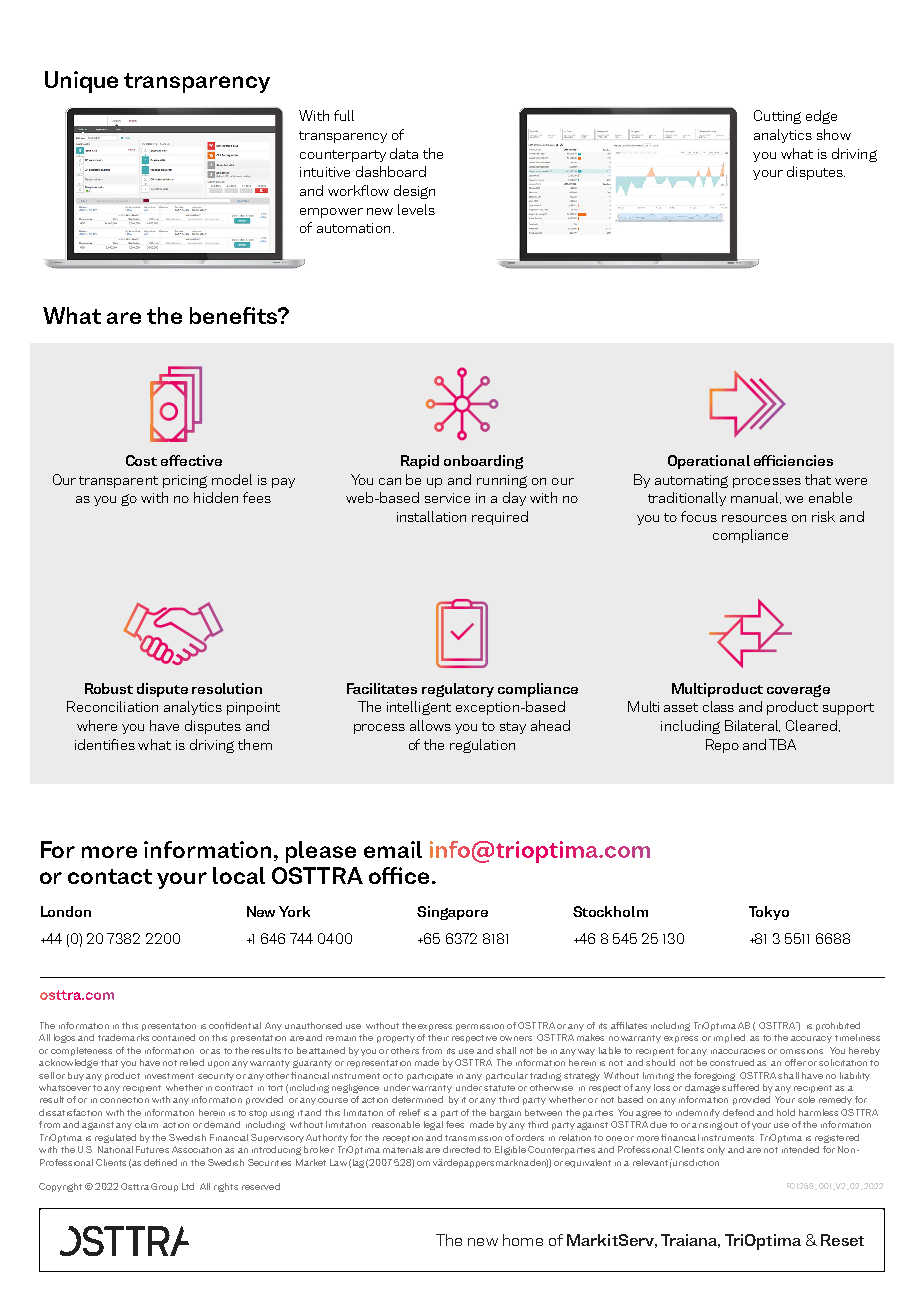  I want to click on Tokyo, so click(769, 913).
